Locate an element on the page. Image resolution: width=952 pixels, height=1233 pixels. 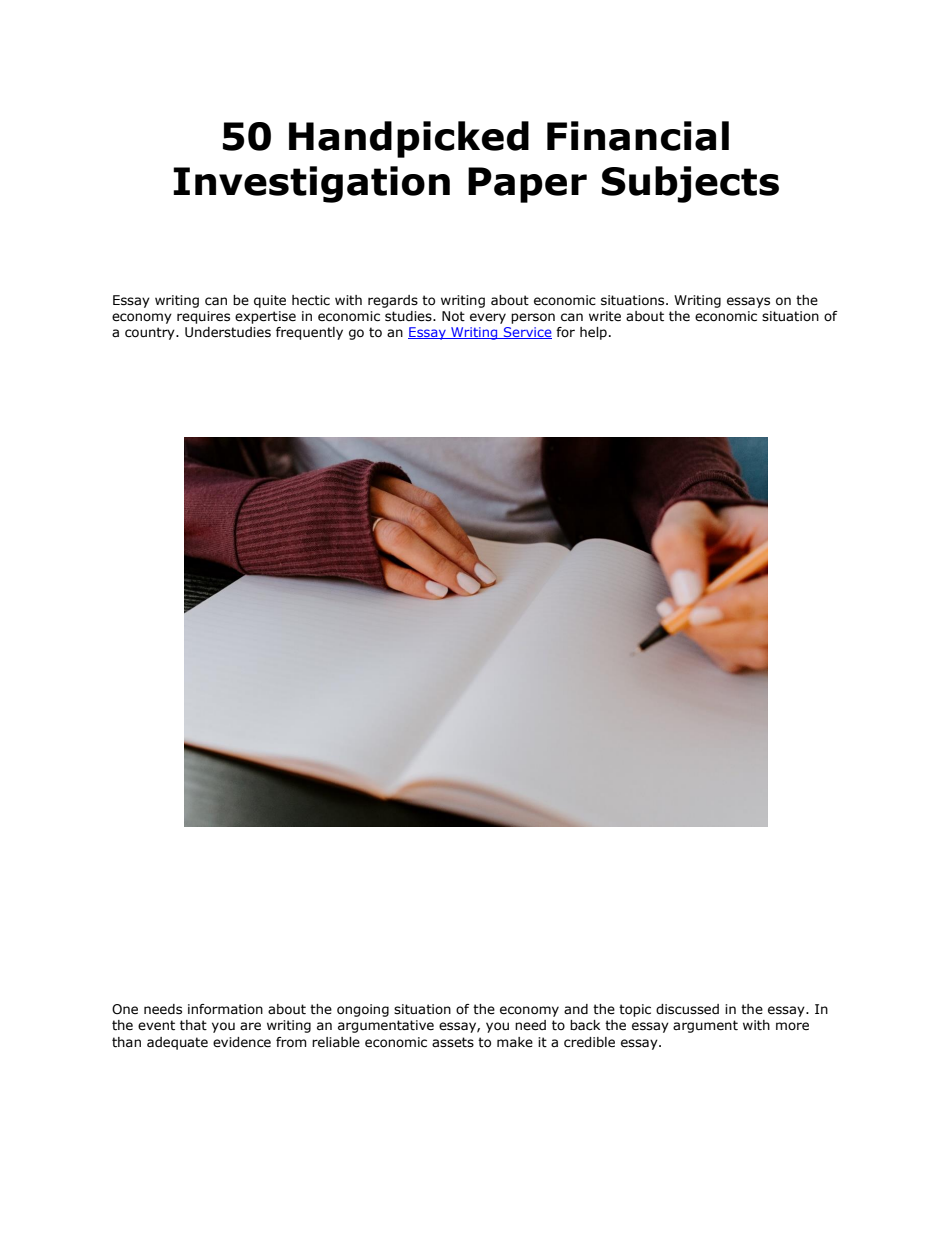
Handpicked is located at coordinates (409, 139).
